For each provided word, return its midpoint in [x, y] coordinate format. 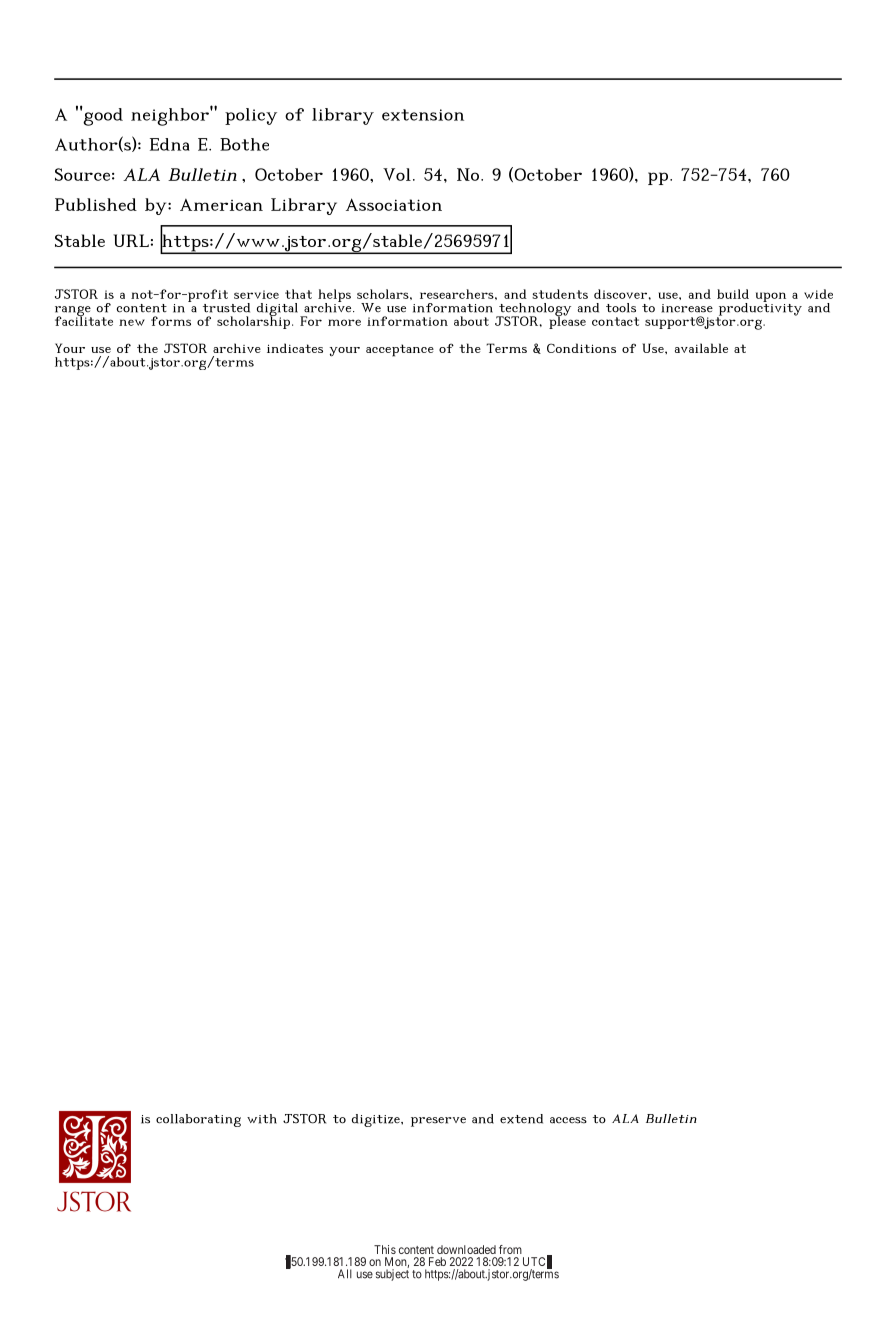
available [701, 348]
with [262, 1119]
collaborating [198, 1120]
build [733, 294]
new [132, 322]
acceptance [400, 350]
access [568, 1120]
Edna [170, 144]
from [510, 1249]
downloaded [466, 1249]
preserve [438, 1122]
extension [423, 115]
